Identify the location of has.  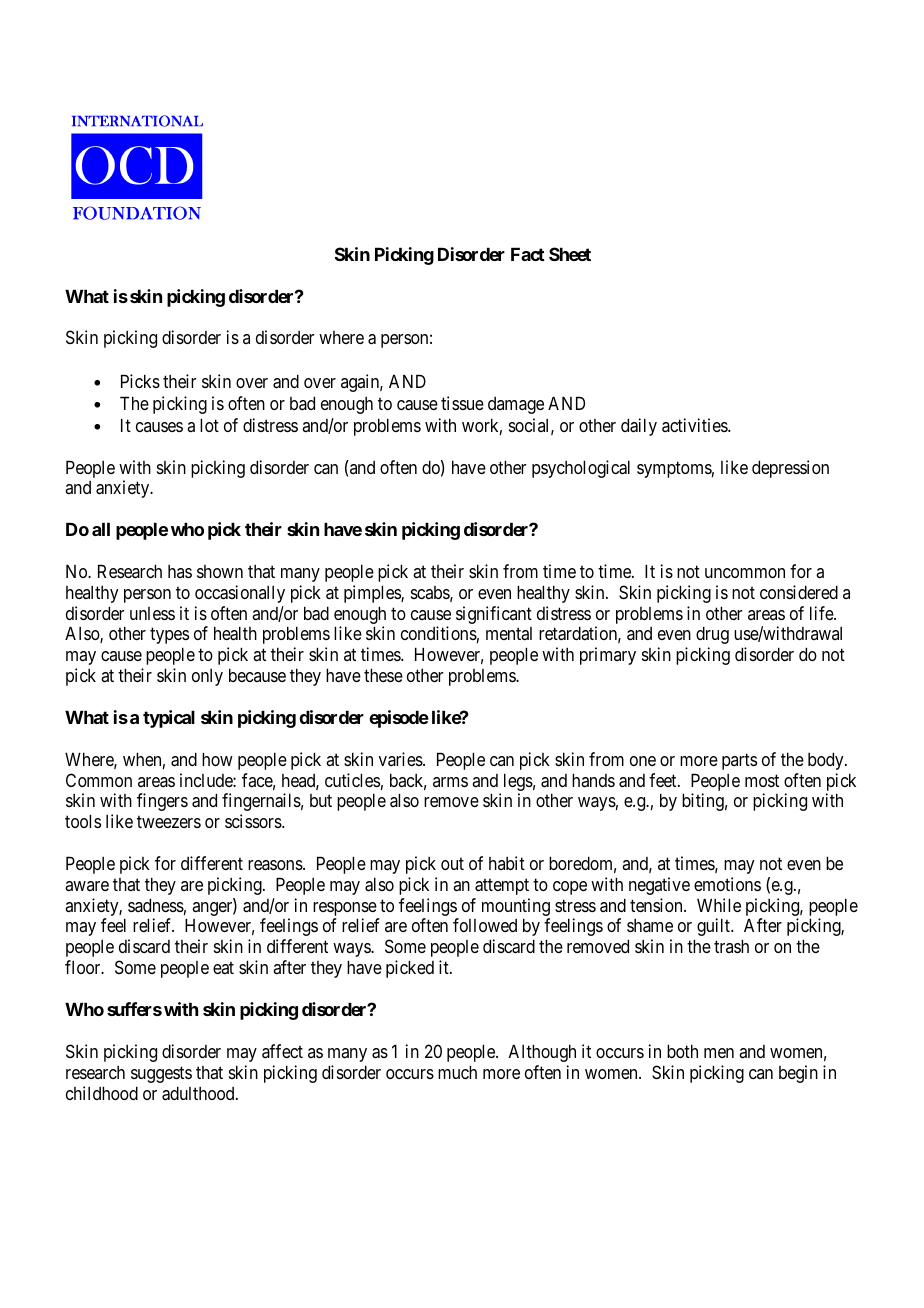
(180, 571).
